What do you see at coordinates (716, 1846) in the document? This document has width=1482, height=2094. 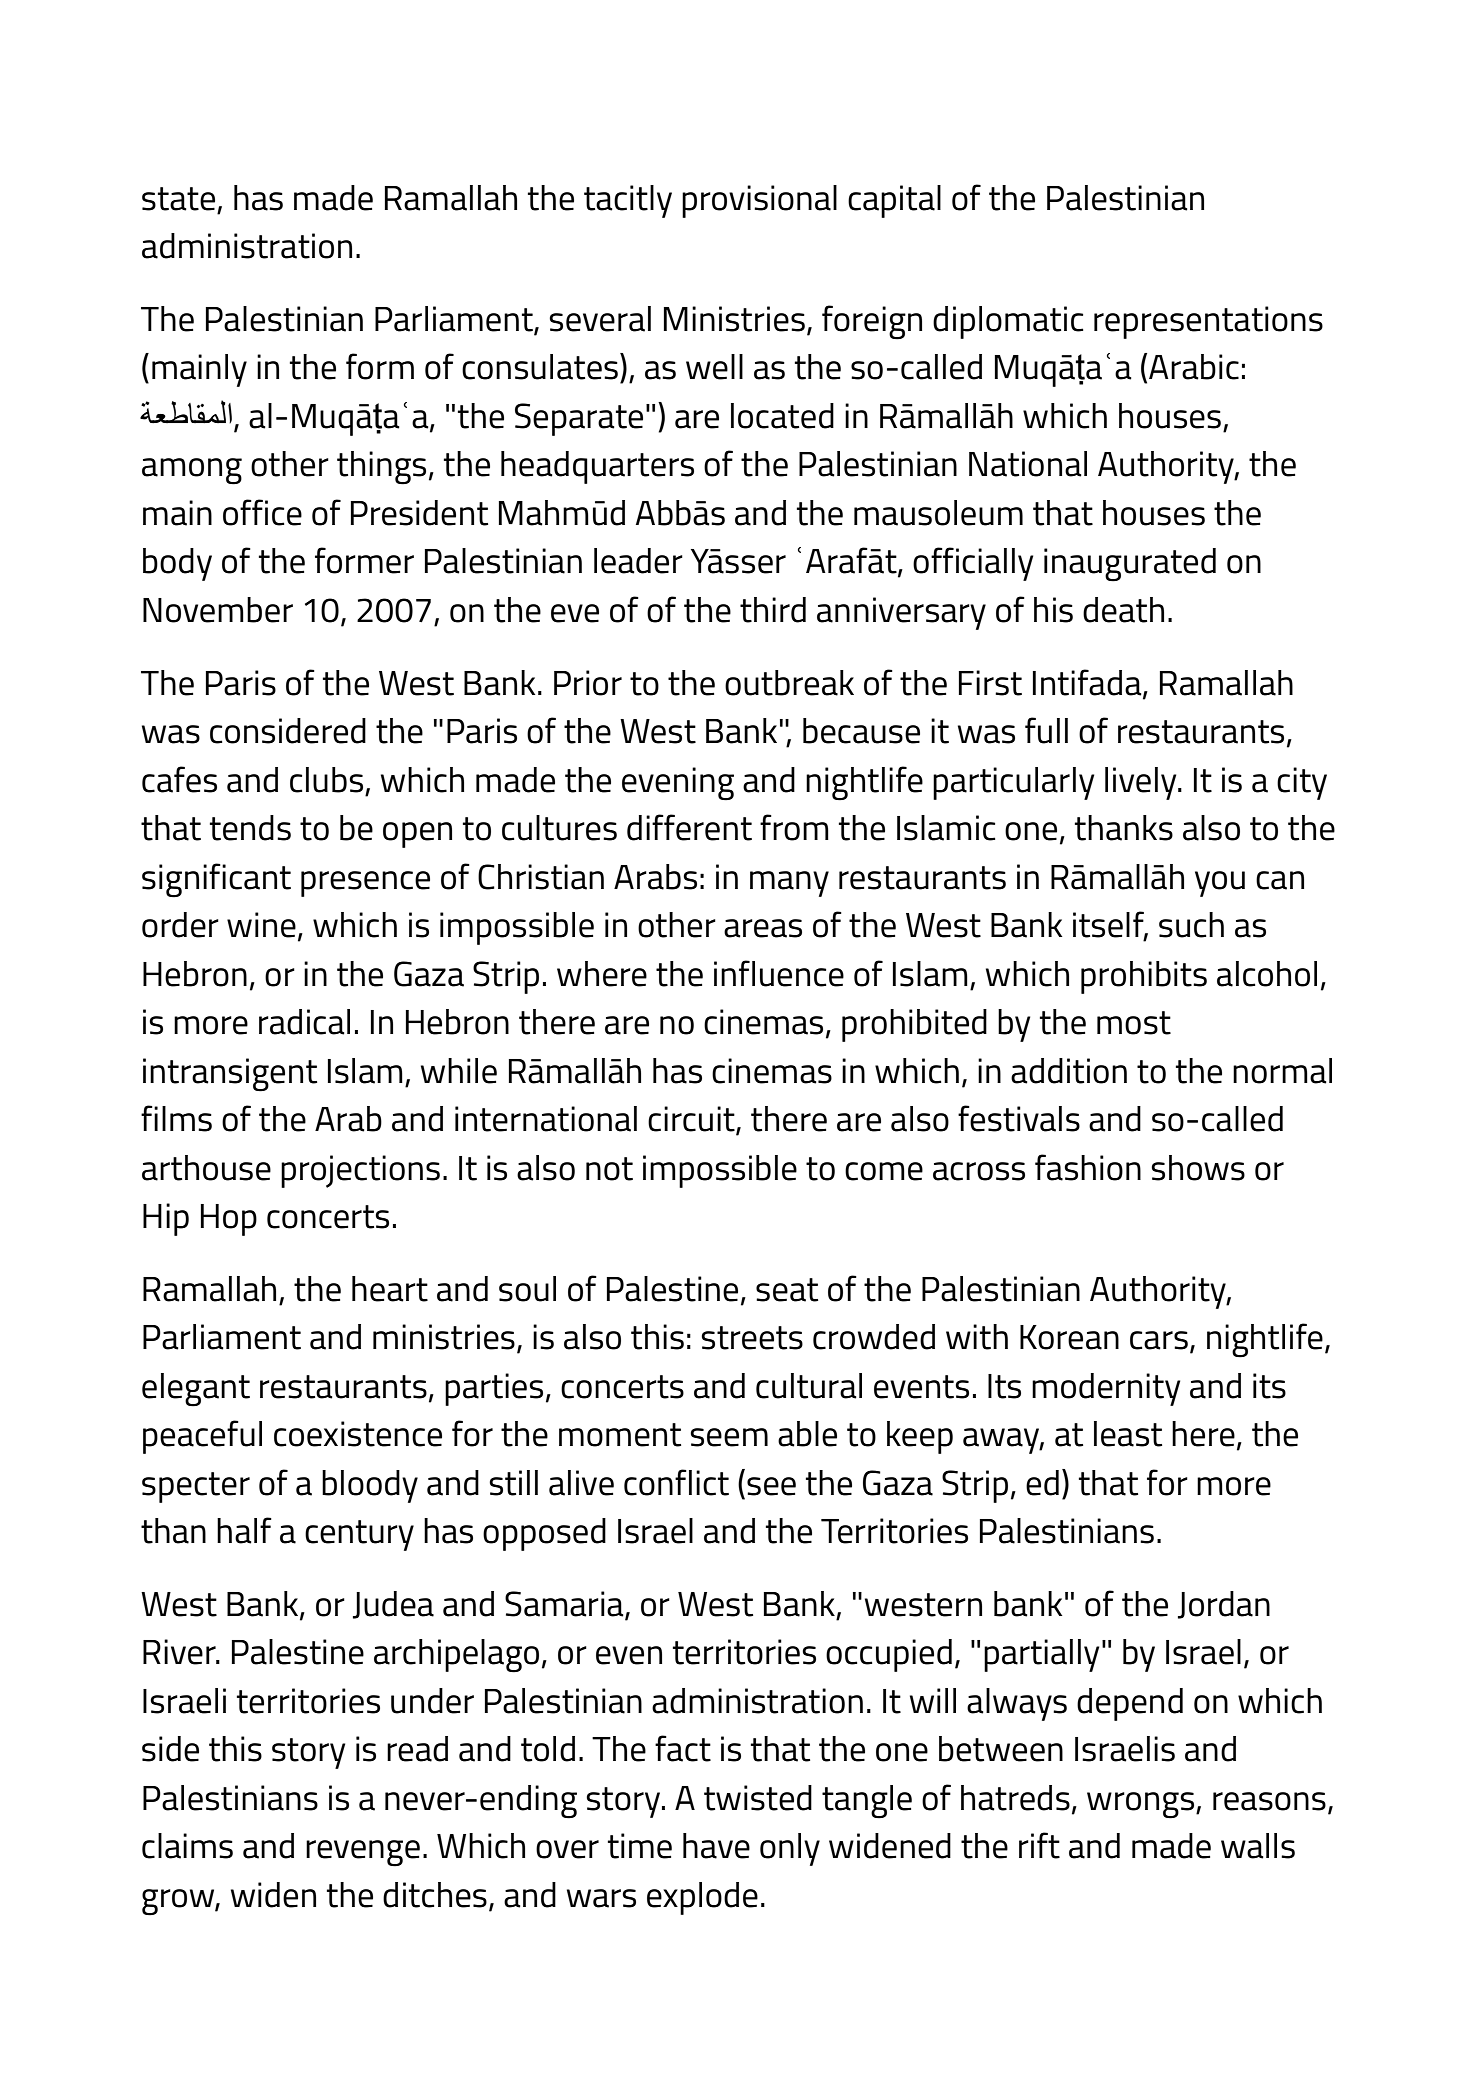 I see `have` at bounding box center [716, 1846].
